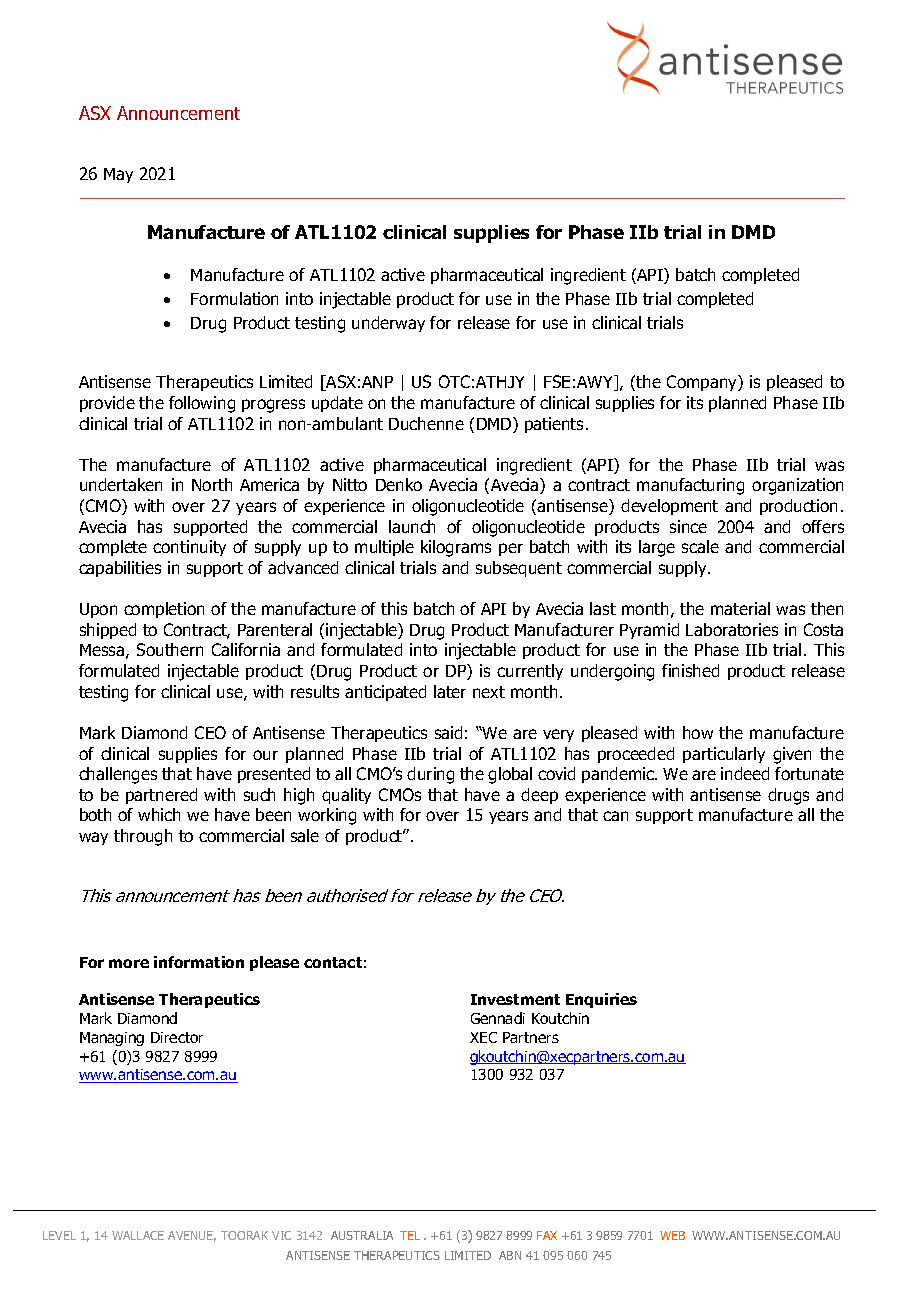  I want to click on underway, so click(388, 324).
